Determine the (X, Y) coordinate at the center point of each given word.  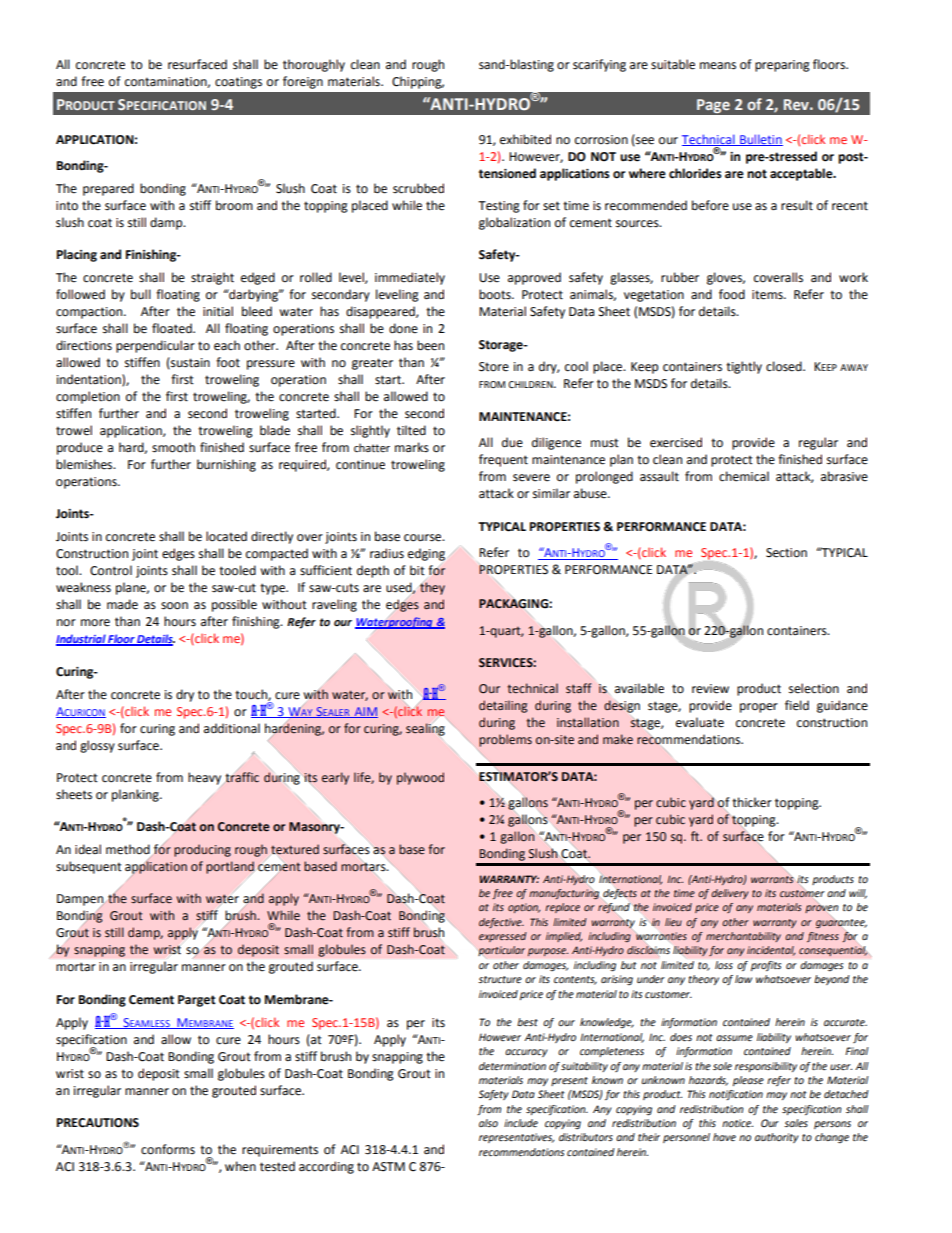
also (488, 1123)
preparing (782, 66)
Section (786, 553)
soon (174, 606)
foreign (303, 82)
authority (776, 1138)
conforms (168, 1149)
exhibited (525, 139)
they (432, 588)
